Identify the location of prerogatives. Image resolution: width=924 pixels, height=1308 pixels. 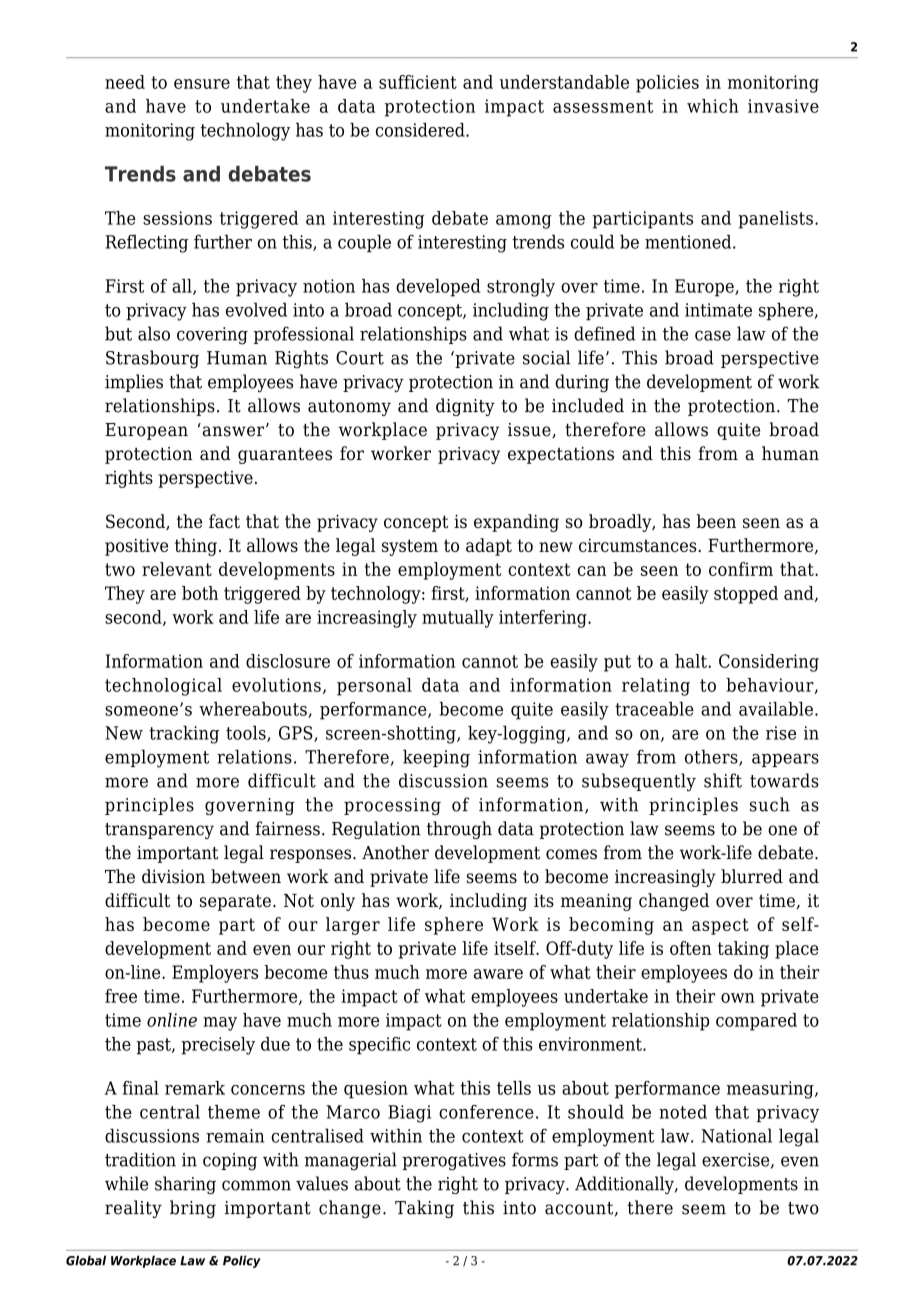
(454, 1162).
